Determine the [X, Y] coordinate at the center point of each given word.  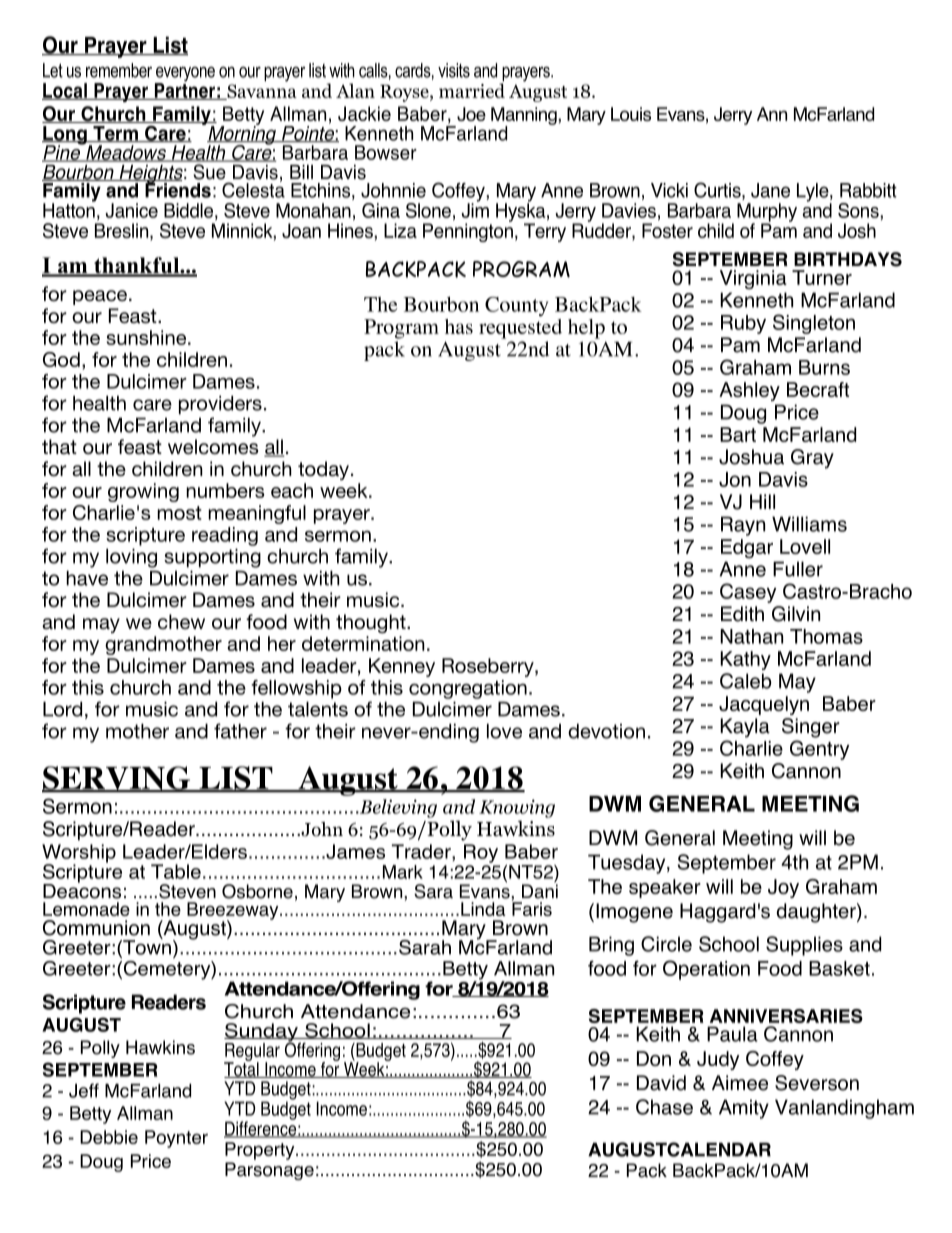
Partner [184, 90]
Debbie [109, 1137]
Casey [748, 593]
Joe [471, 114]
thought [372, 624]
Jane [770, 190]
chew [181, 621]
